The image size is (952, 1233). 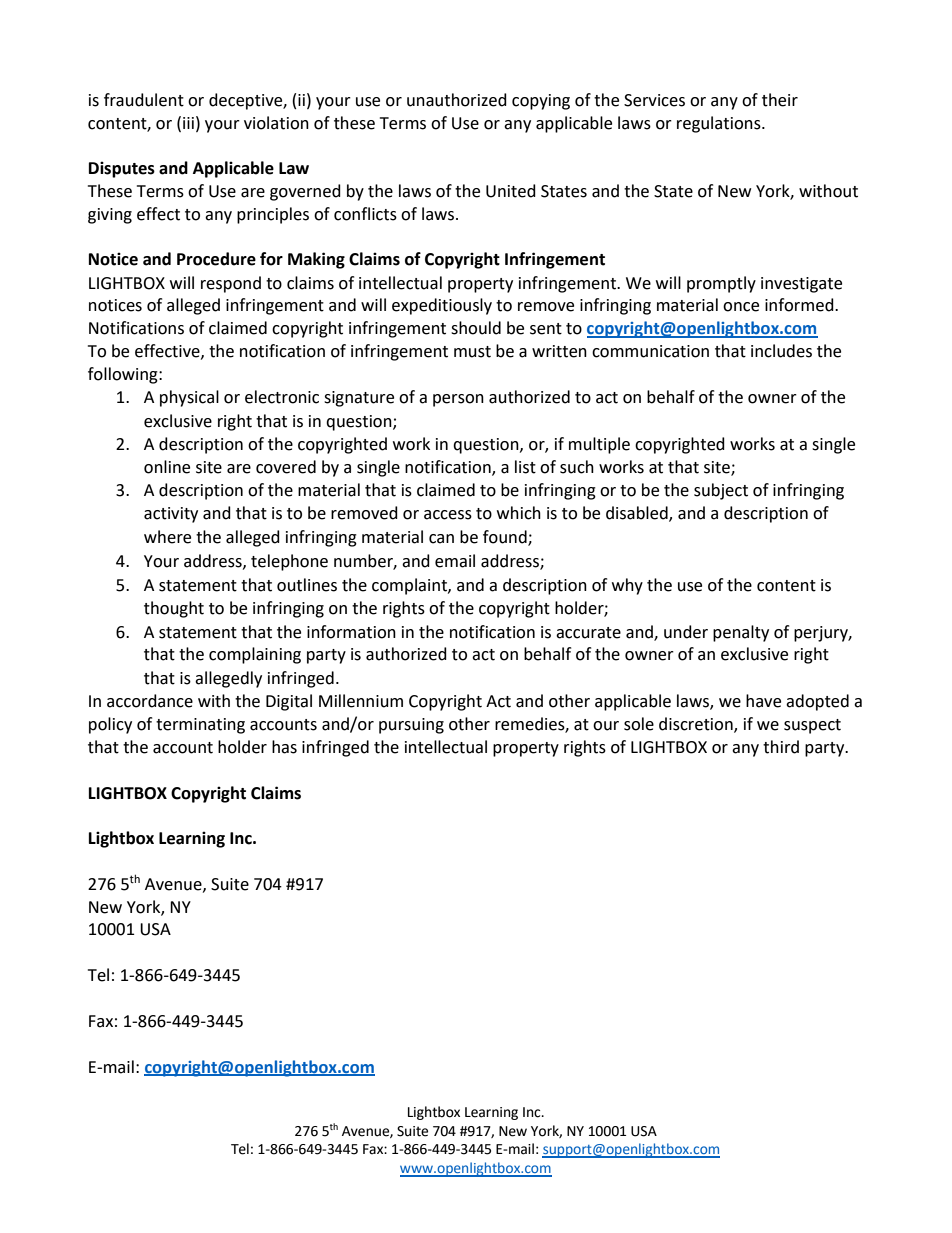 What do you see at coordinates (200, 726) in the screenshot?
I see `terminating` at bounding box center [200, 726].
